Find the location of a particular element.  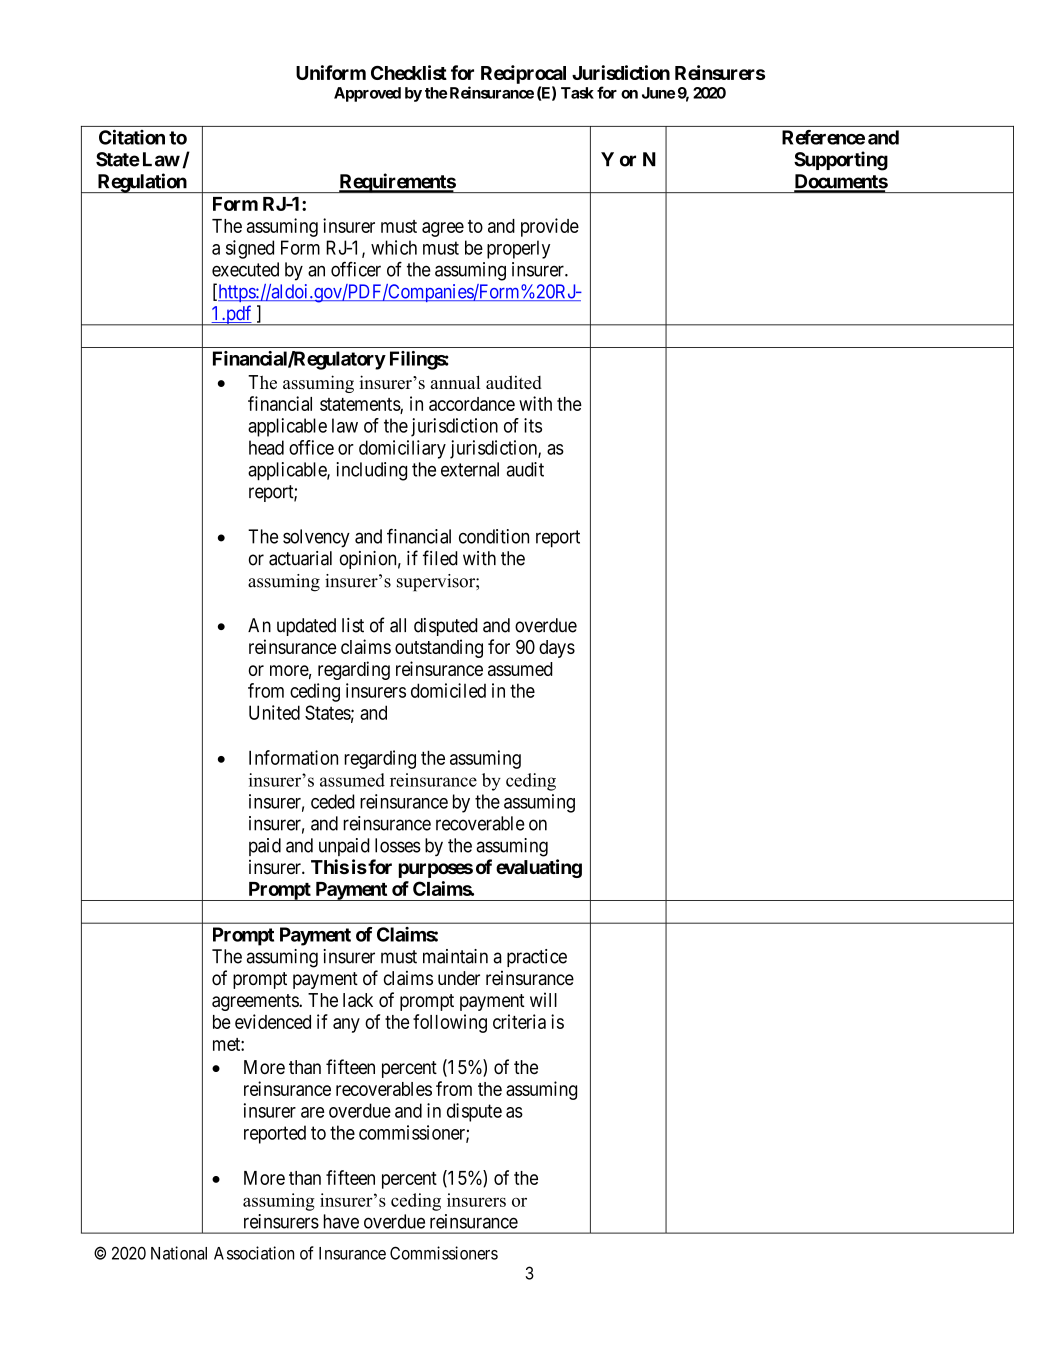

Citation is located at coordinates (132, 137).
